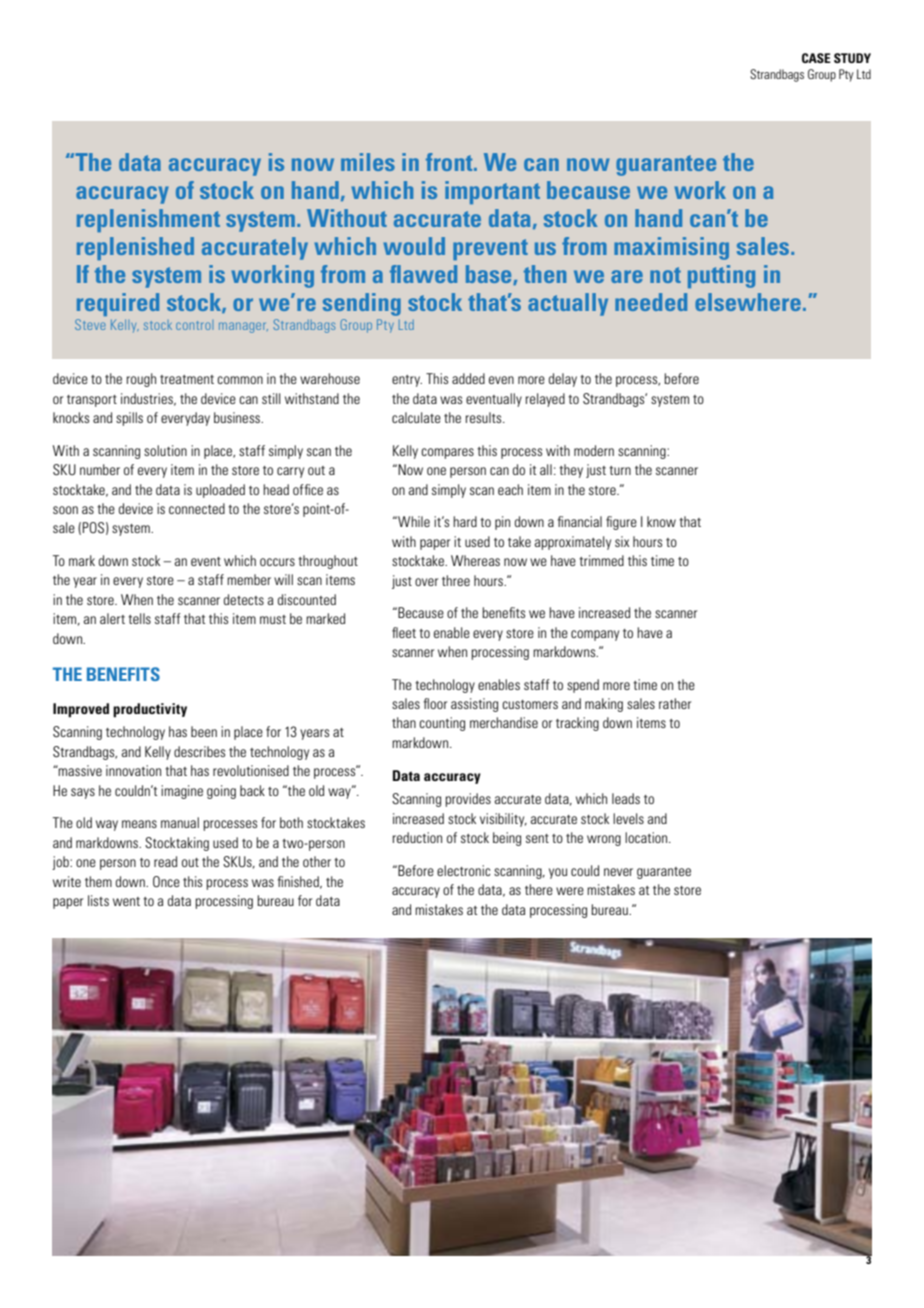 The image size is (924, 1308). Describe the element at coordinates (150, 710) in the document. I see `productivity` at that location.
